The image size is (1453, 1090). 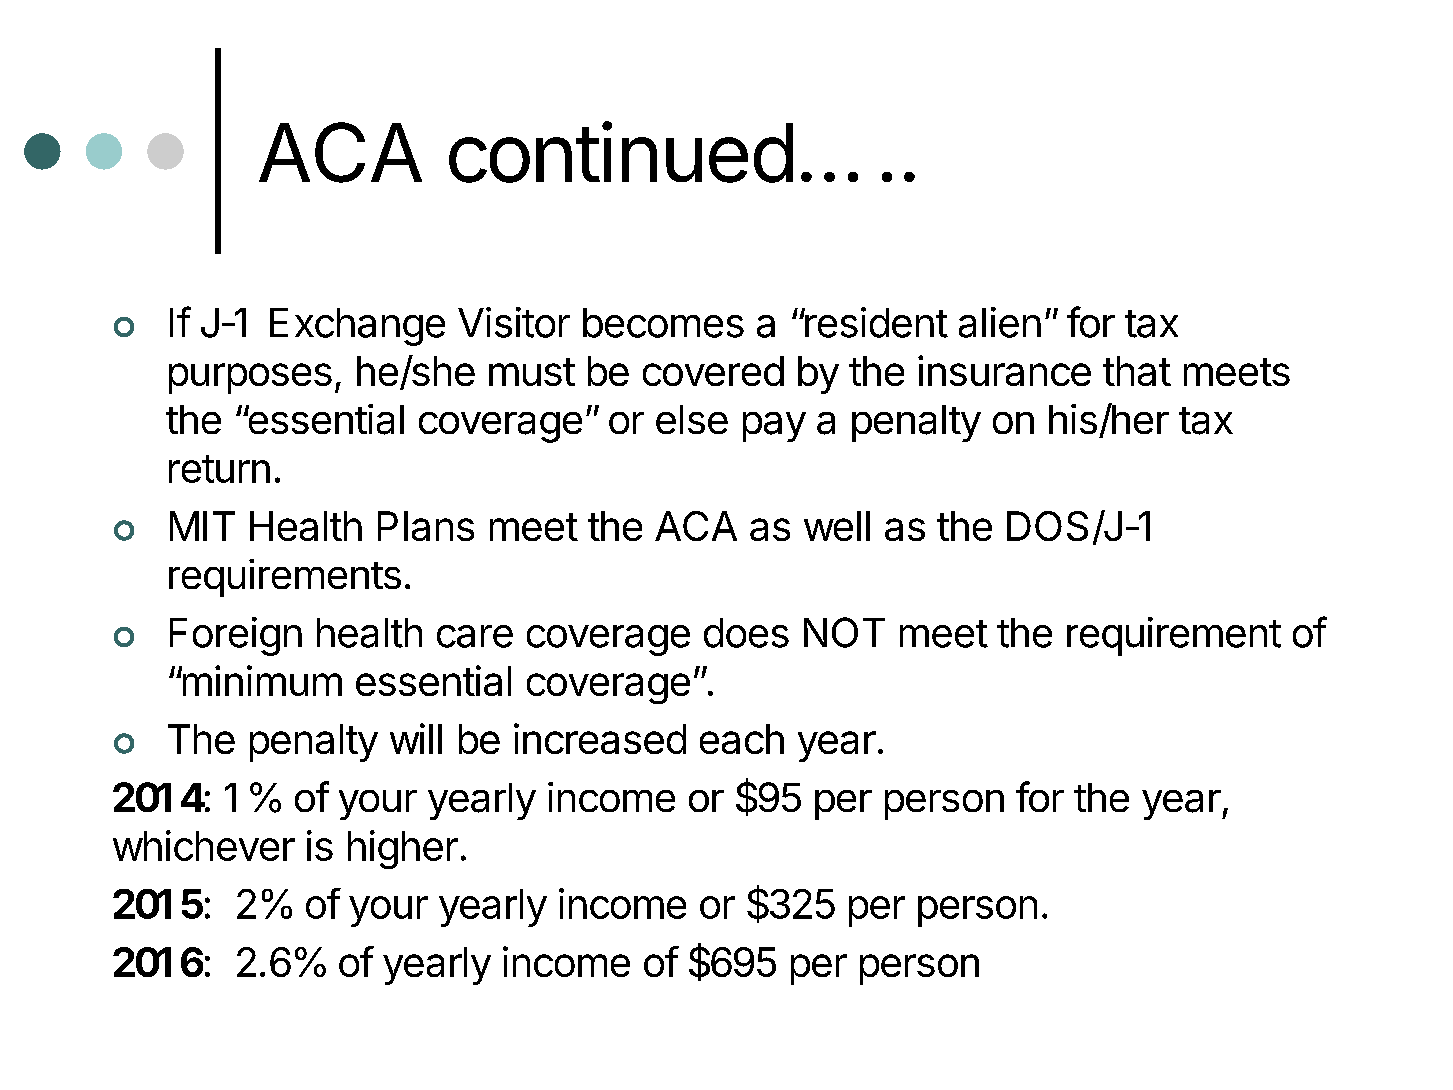 What do you see at coordinates (746, 633) in the screenshot?
I see `does` at bounding box center [746, 633].
